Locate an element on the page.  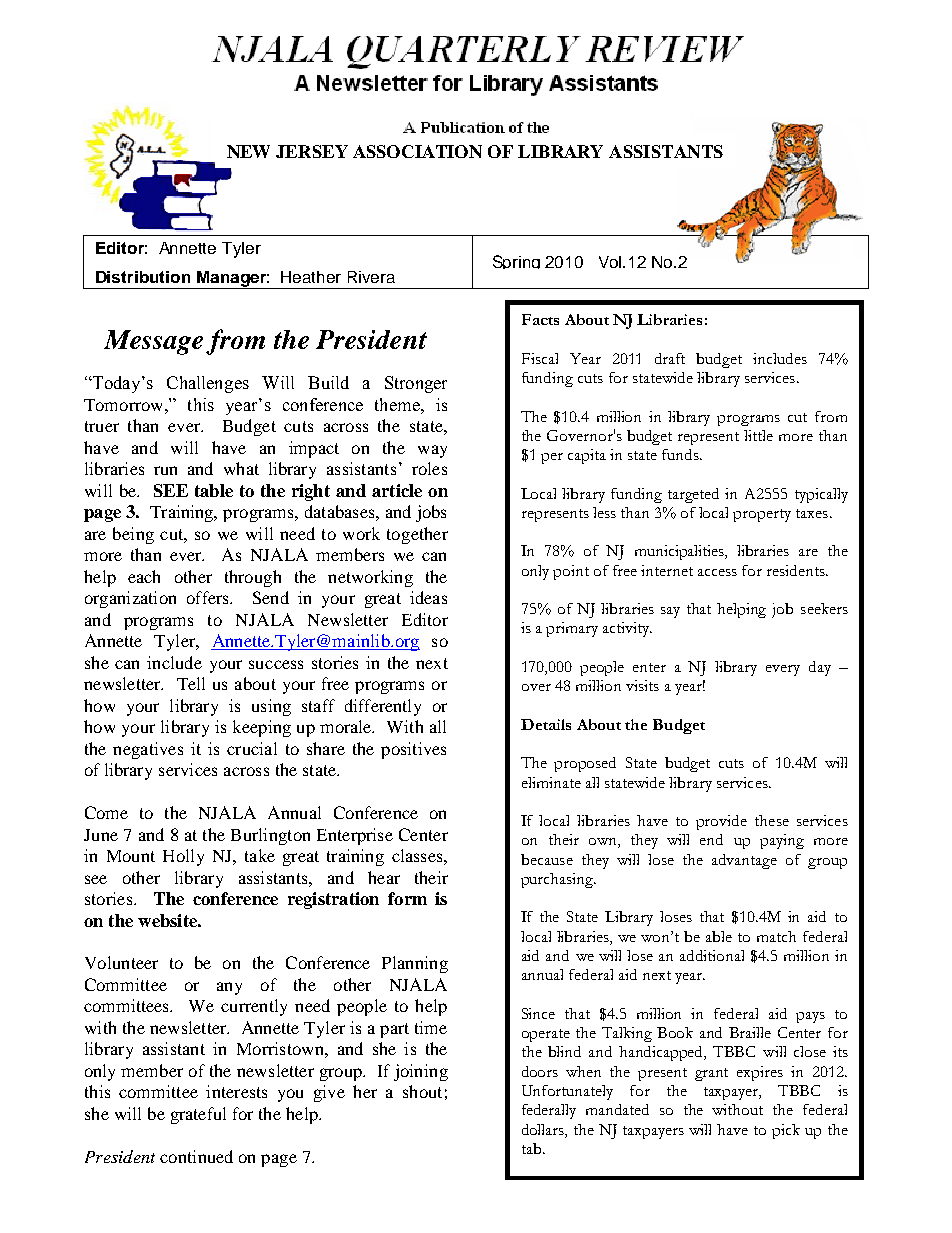
shout is located at coordinates (422, 1091).
